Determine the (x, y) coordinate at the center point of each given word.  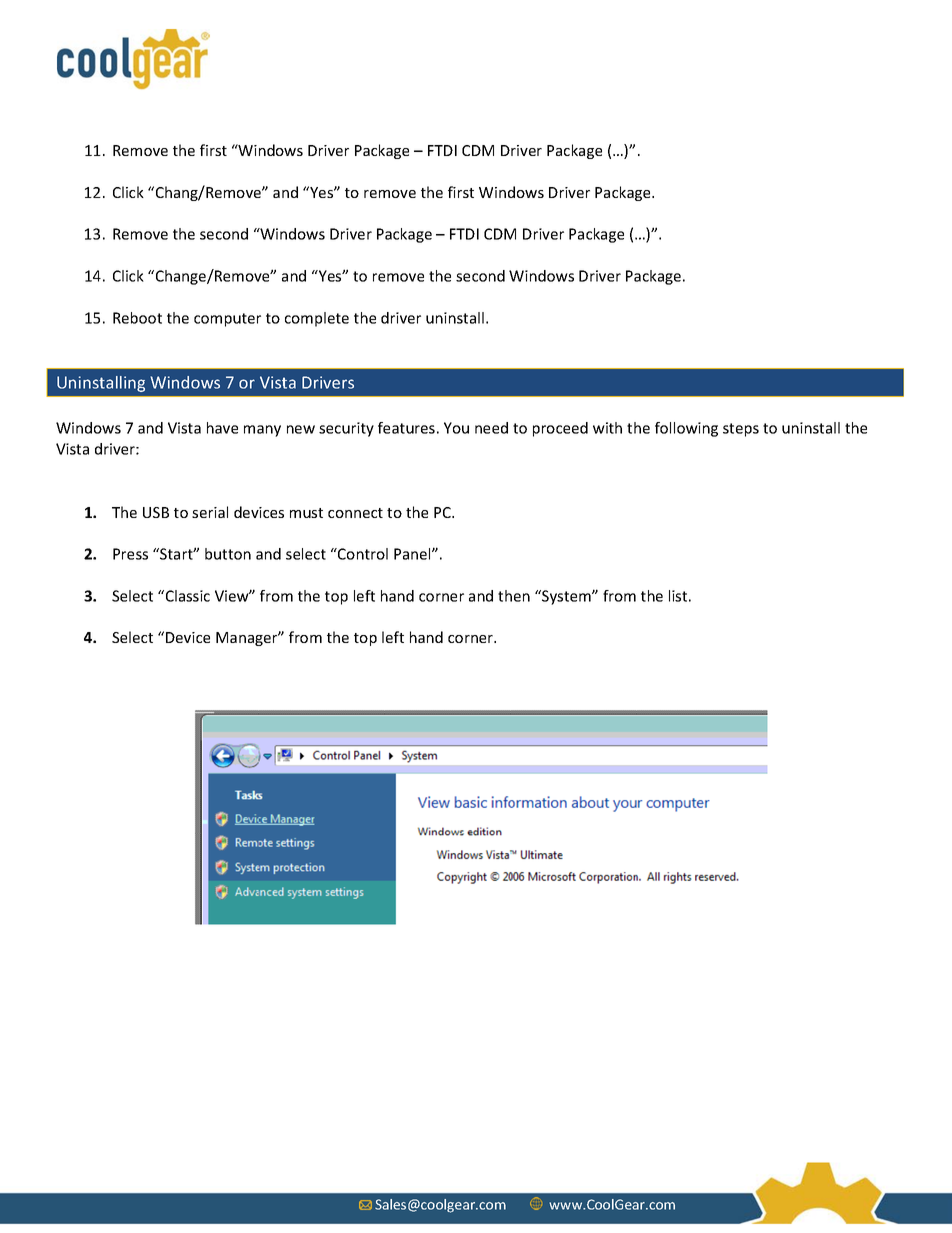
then (514, 596)
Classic (186, 596)
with (607, 428)
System (566, 597)
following (686, 429)
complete (317, 319)
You (456, 428)
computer (227, 320)
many (262, 431)
